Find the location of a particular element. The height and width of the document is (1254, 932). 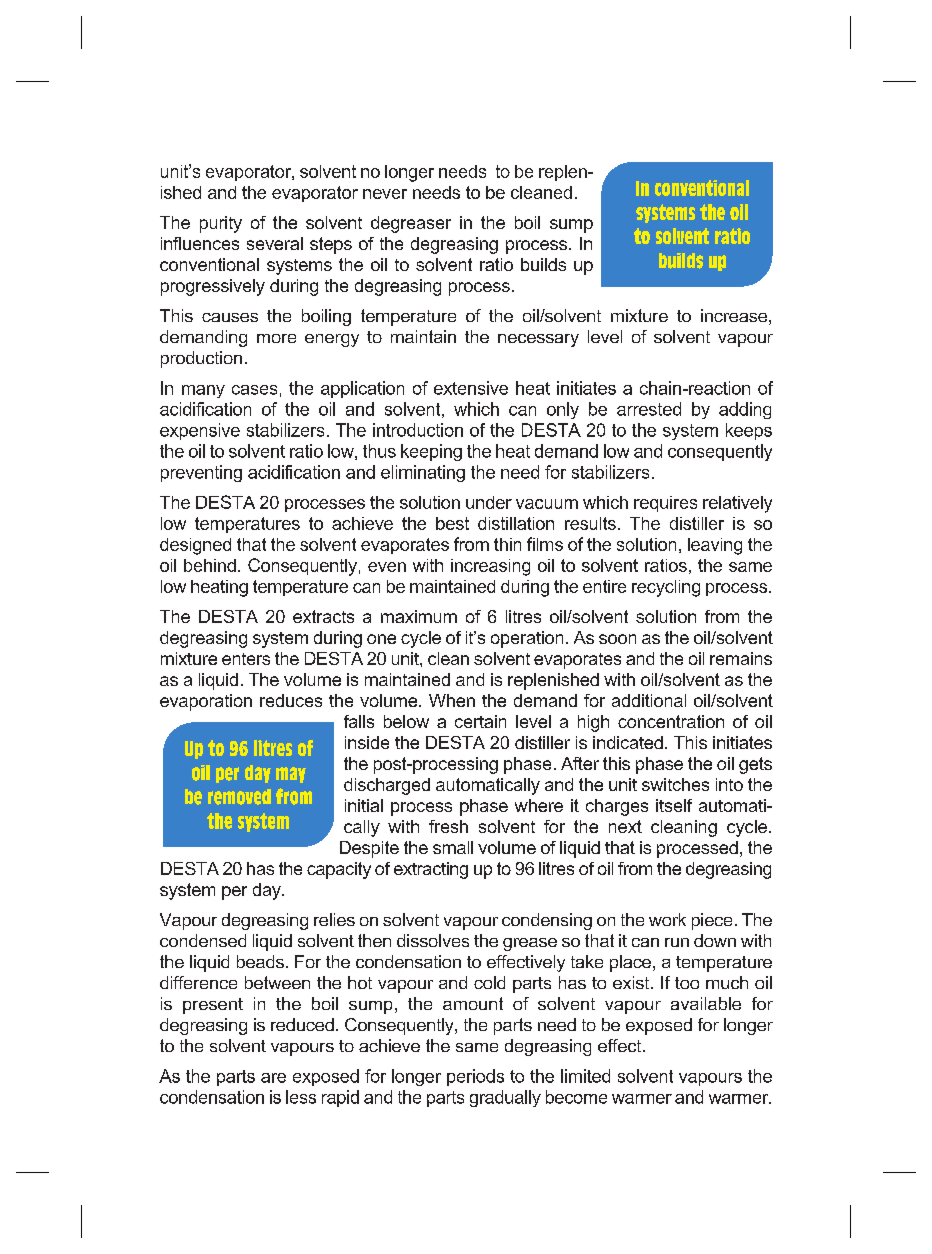

periods is located at coordinates (475, 1077).
